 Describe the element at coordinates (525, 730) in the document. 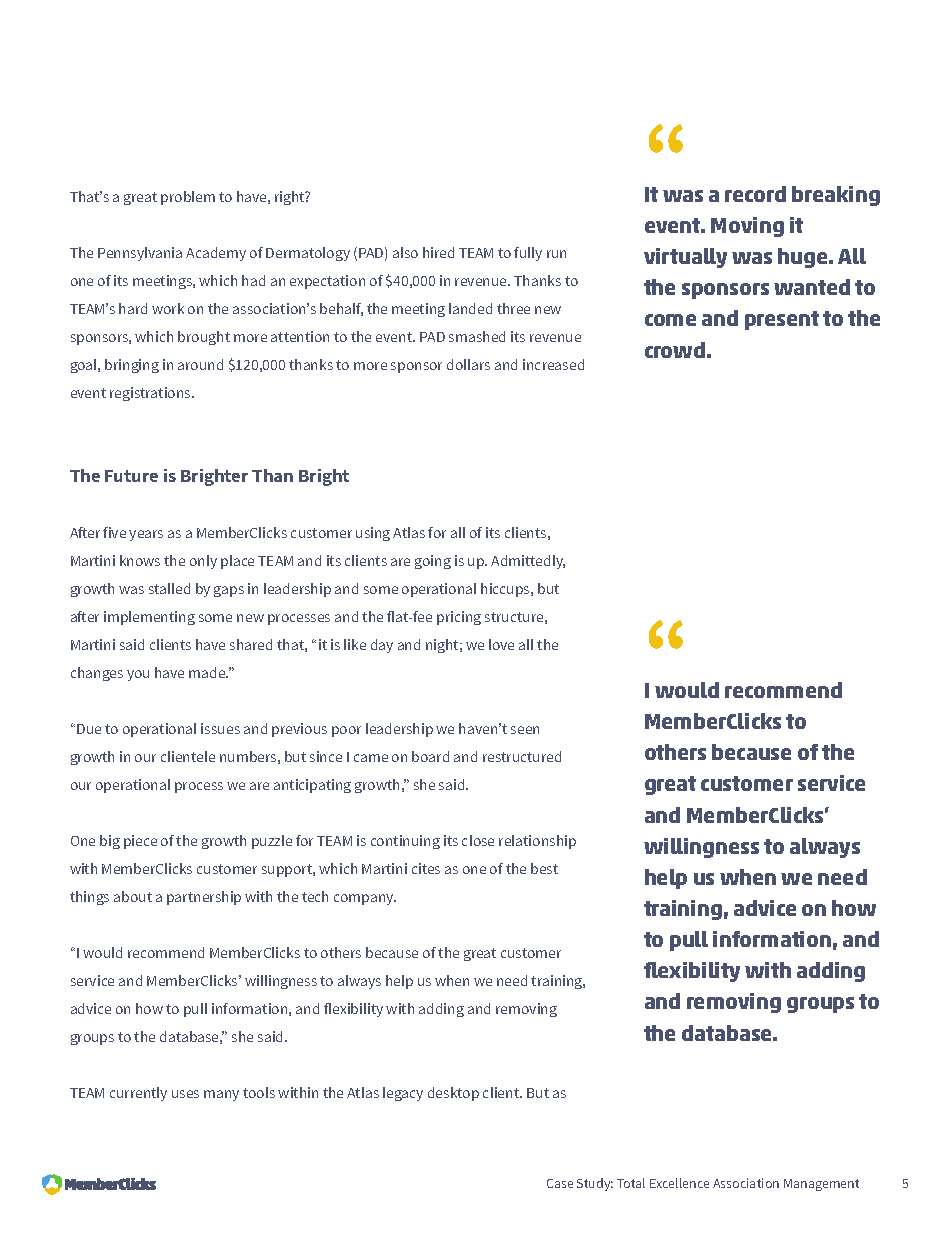

I see `seen` at that location.
